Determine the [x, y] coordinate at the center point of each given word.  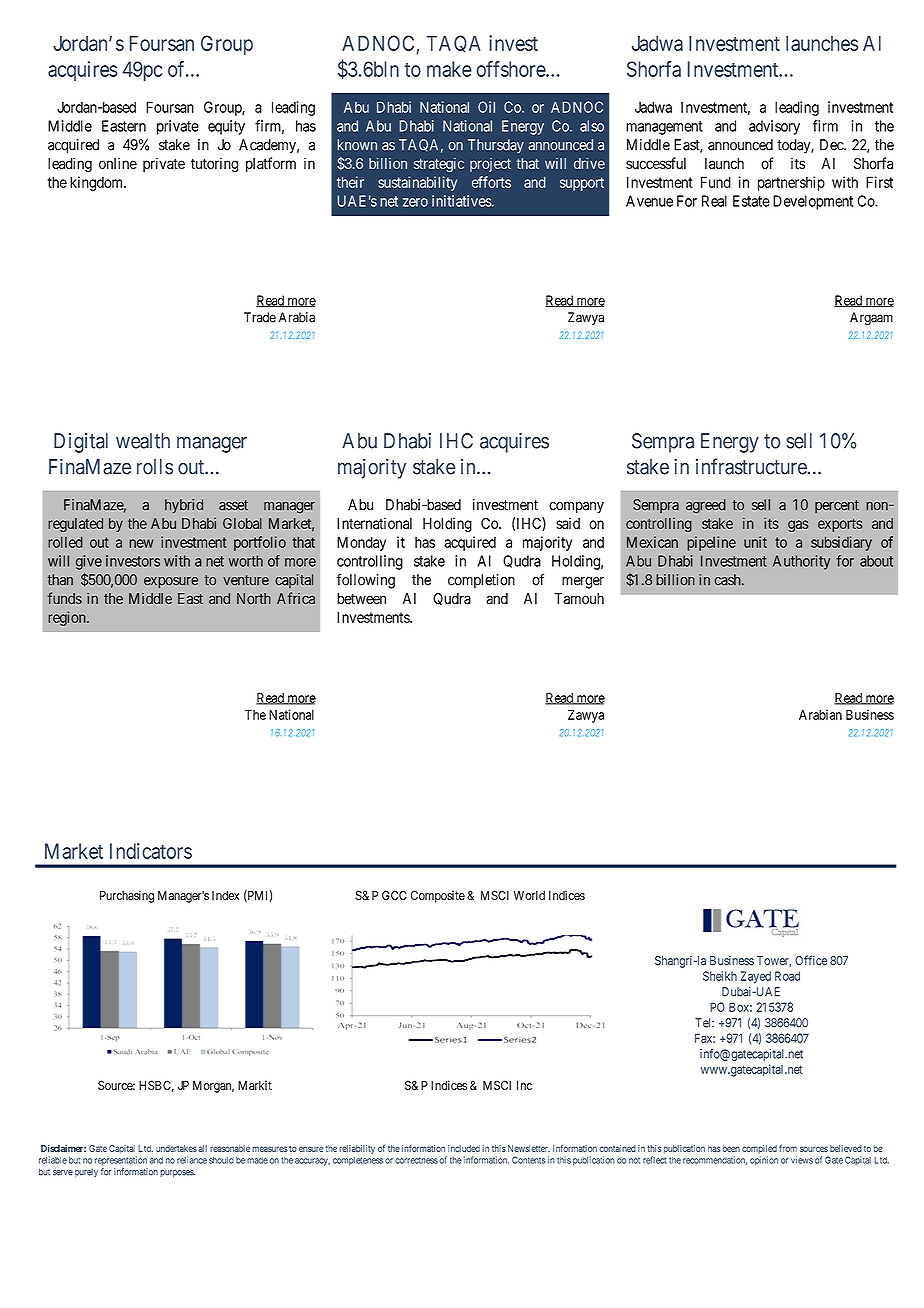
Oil [486, 107]
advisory [774, 127]
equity [226, 127]
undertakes [176, 1148]
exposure [171, 582]
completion [481, 581]
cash [729, 580]
